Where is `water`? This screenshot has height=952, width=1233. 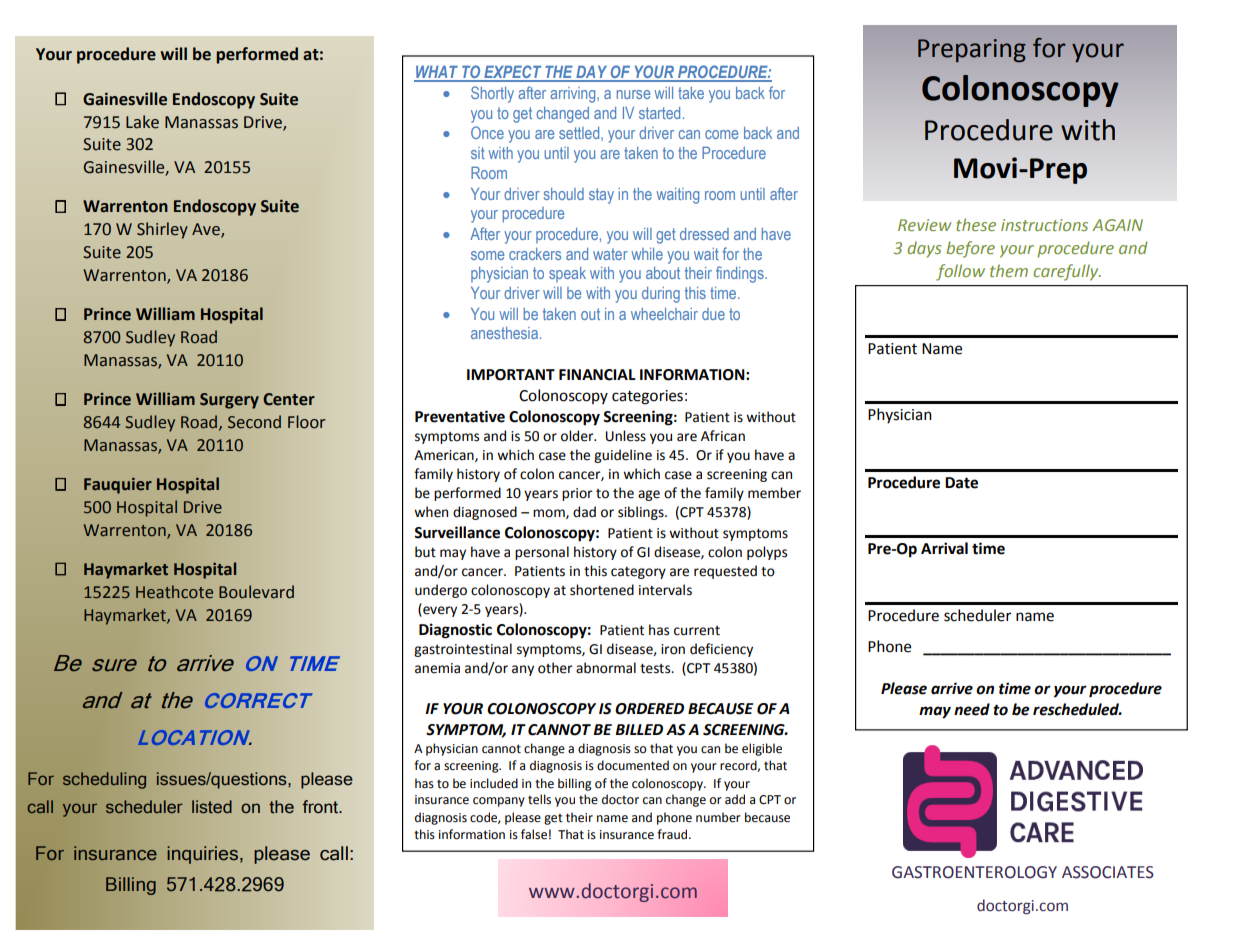
water is located at coordinates (610, 254).
